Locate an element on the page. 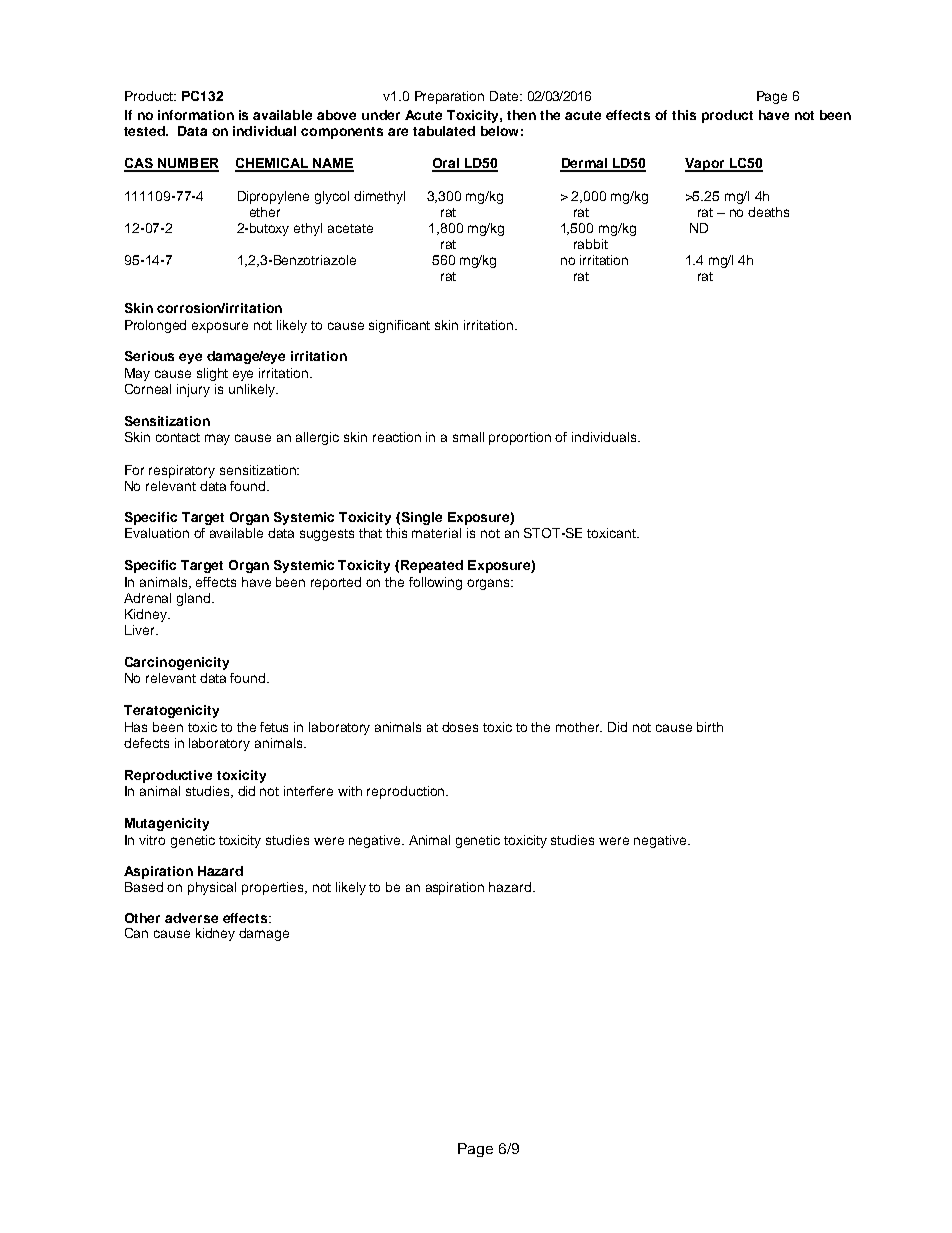  tabulated is located at coordinates (444, 131).
